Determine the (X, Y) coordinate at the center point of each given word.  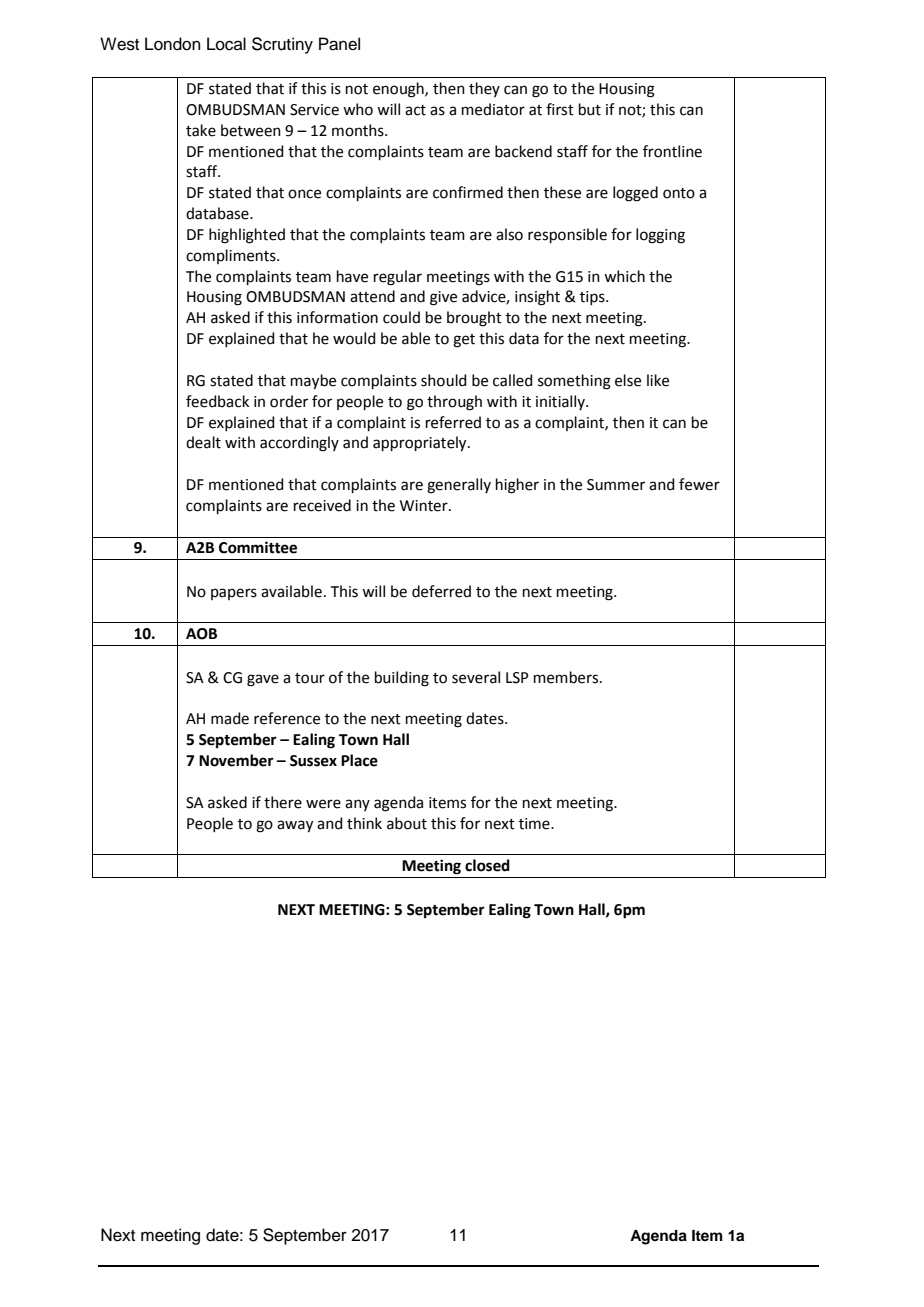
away (295, 826)
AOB (201, 634)
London (173, 44)
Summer (616, 485)
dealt (203, 442)
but (590, 109)
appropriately (421, 444)
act (415, 110)
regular (398, 278)
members (567, 677)
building (402, 679)
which (624, 276)
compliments (232, 256)
